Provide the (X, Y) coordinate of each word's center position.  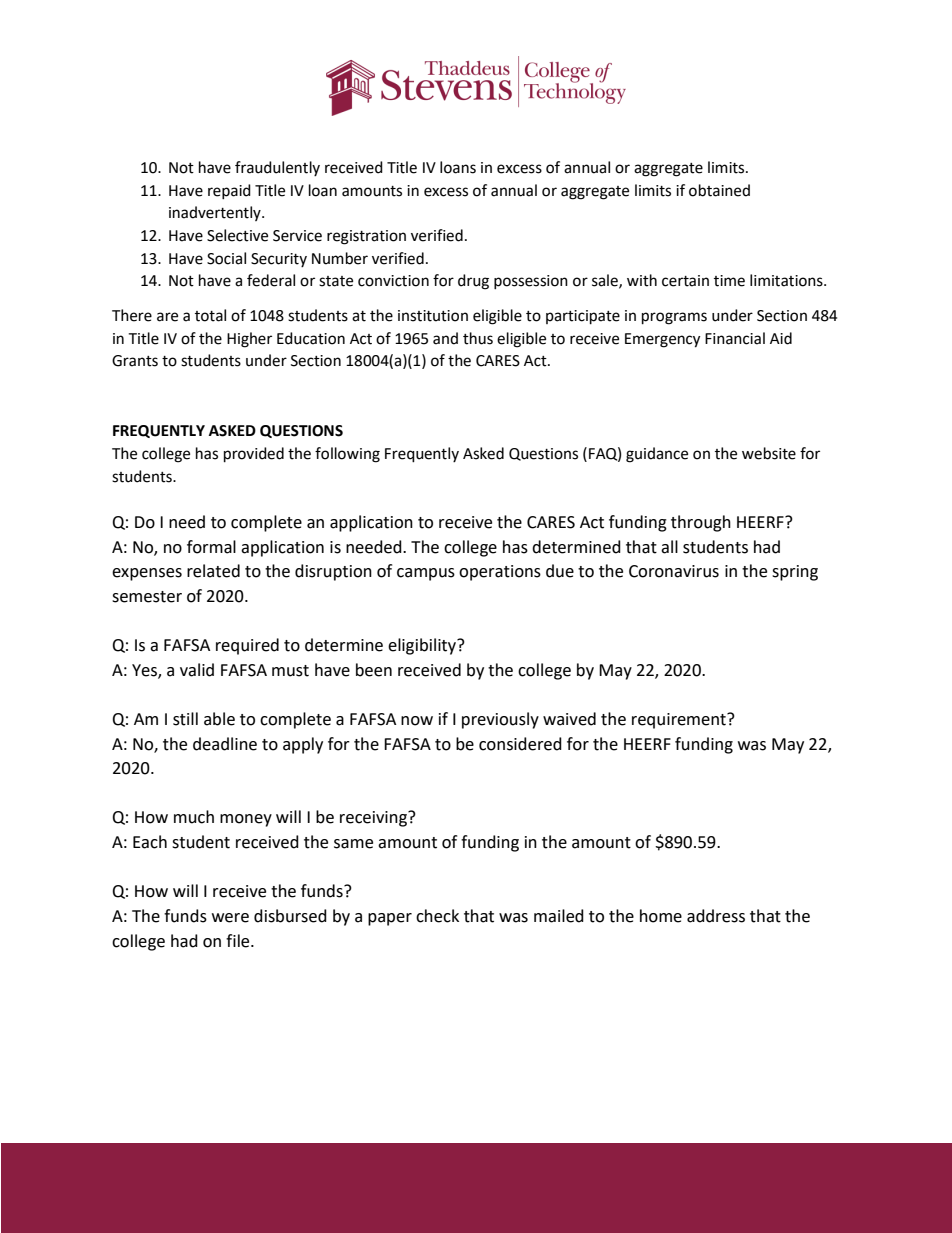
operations (500, 573)
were (230, 918)
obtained (719, 190)
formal (211, 547)
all (669, 547)
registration (366, 237)
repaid (229, 191)
